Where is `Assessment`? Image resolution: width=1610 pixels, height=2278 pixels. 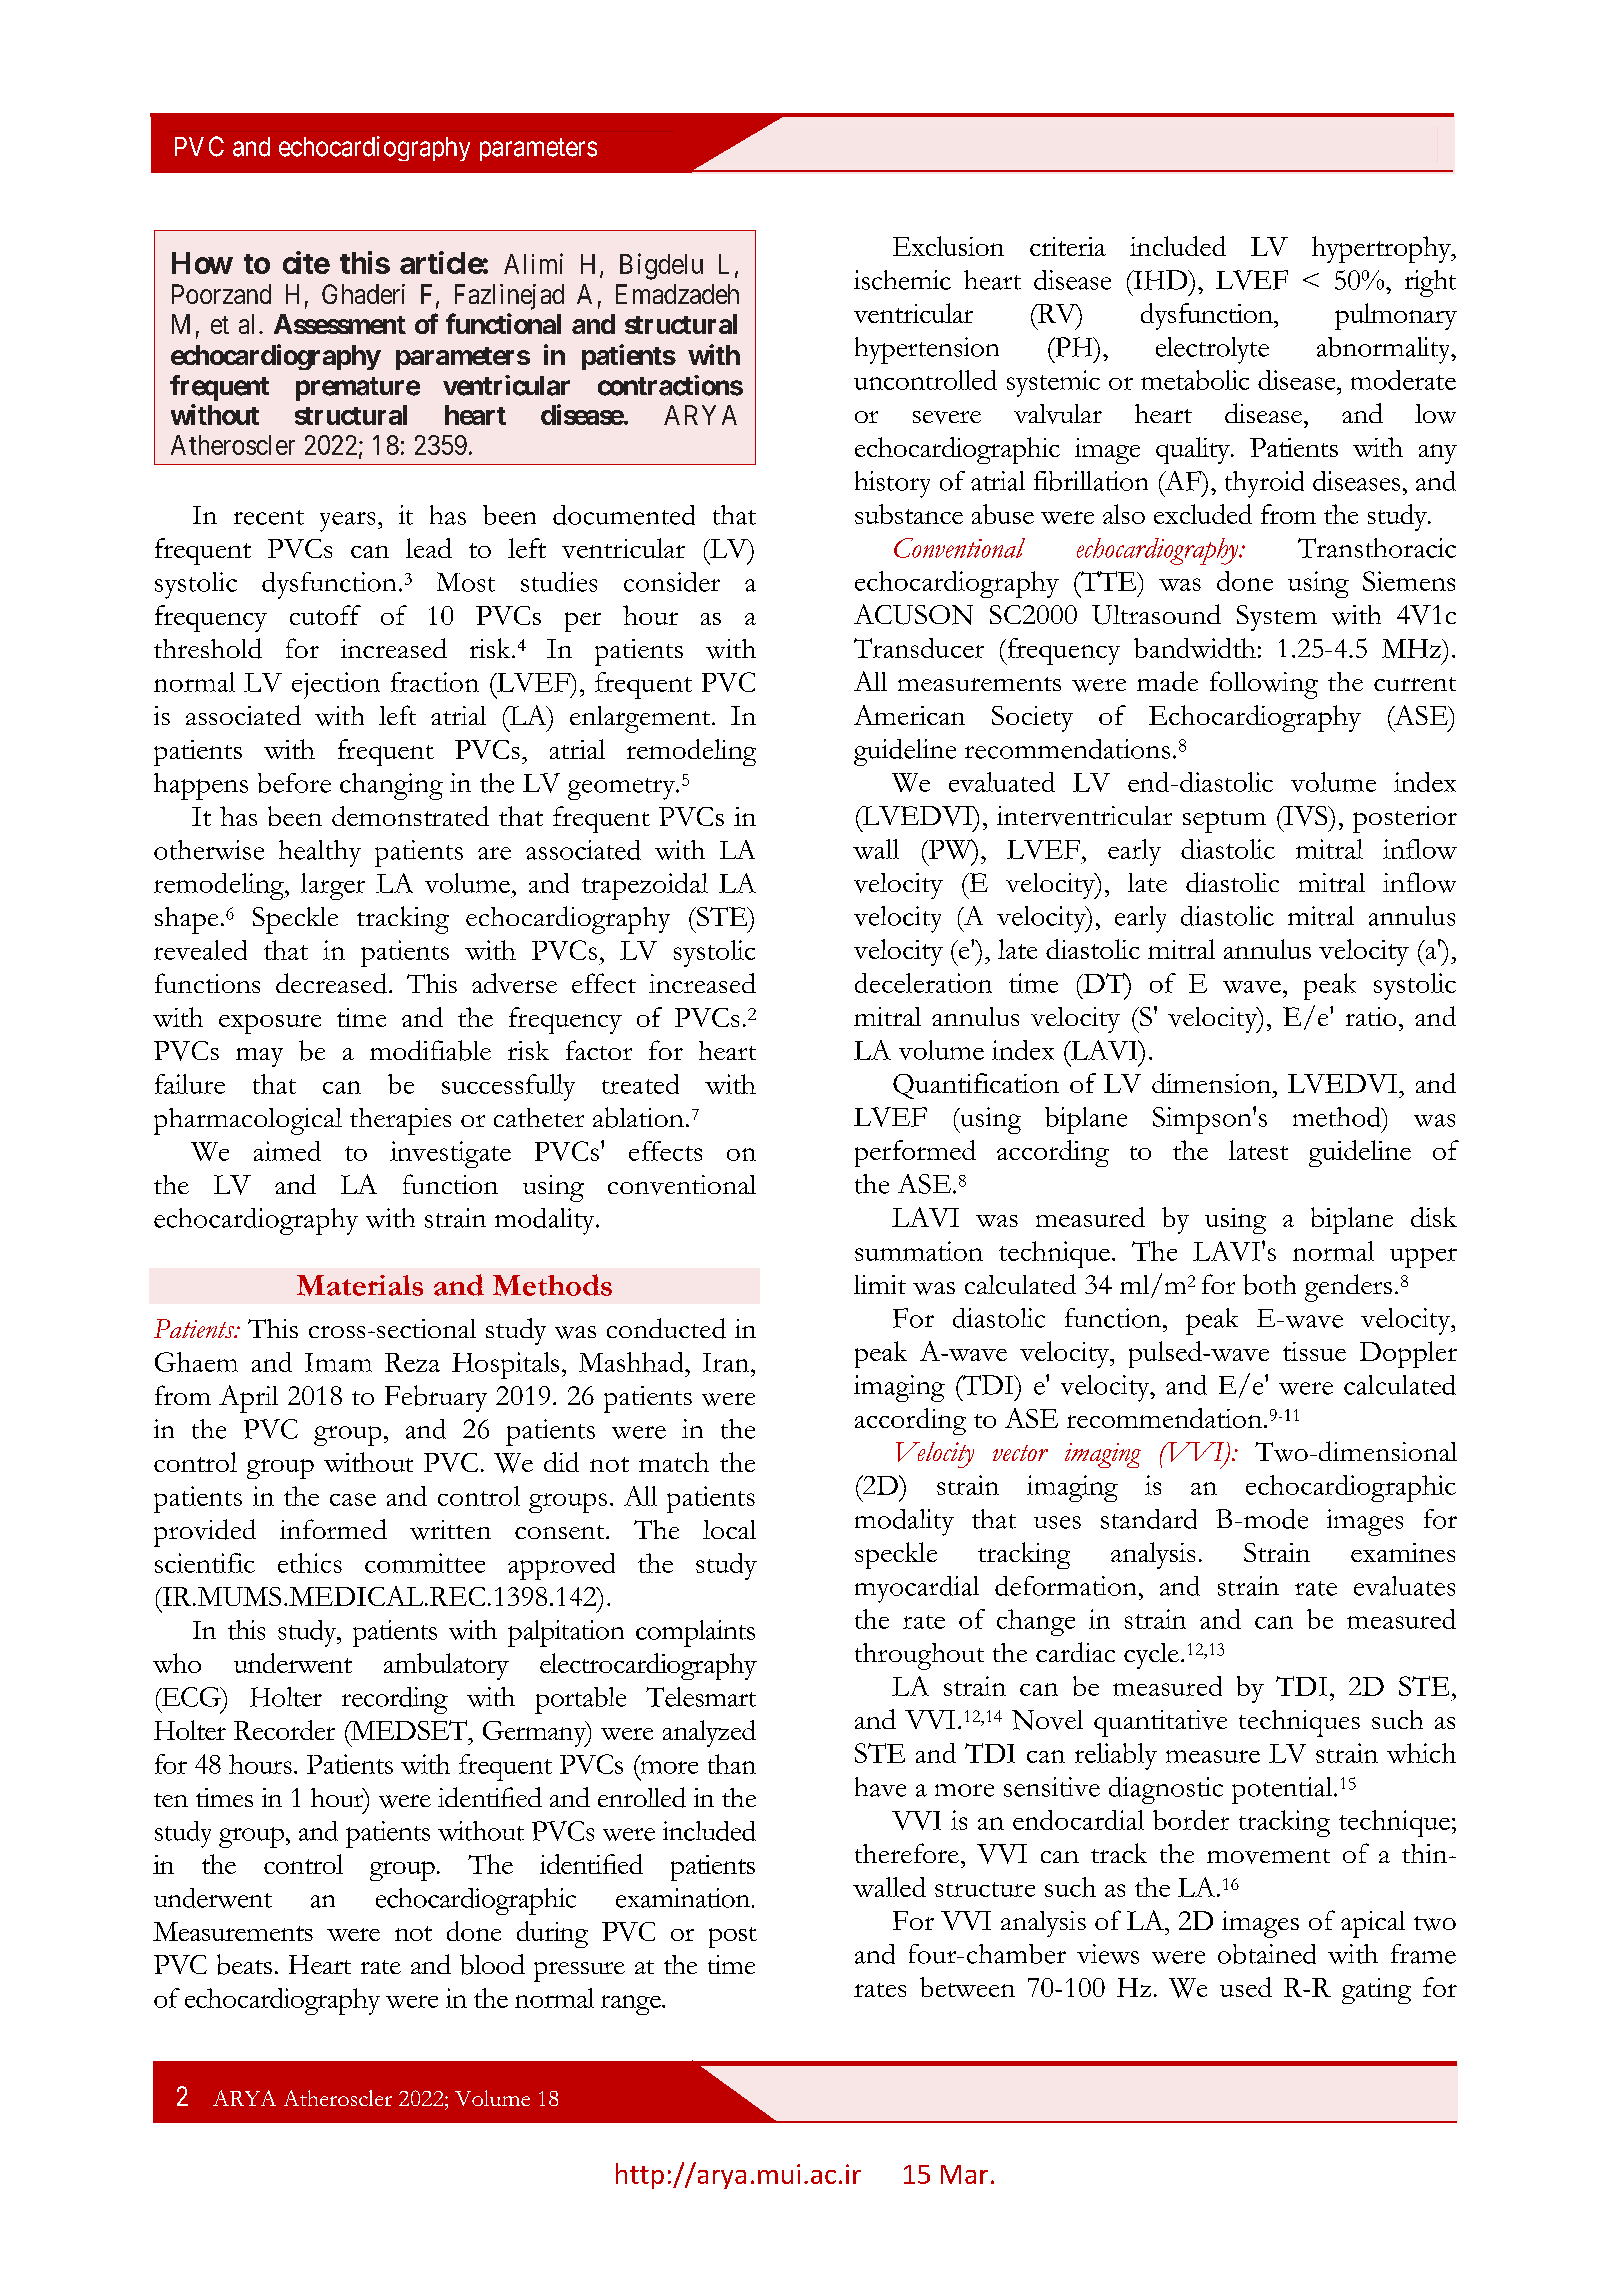
Assessment is located at coordinates (340, 324).
